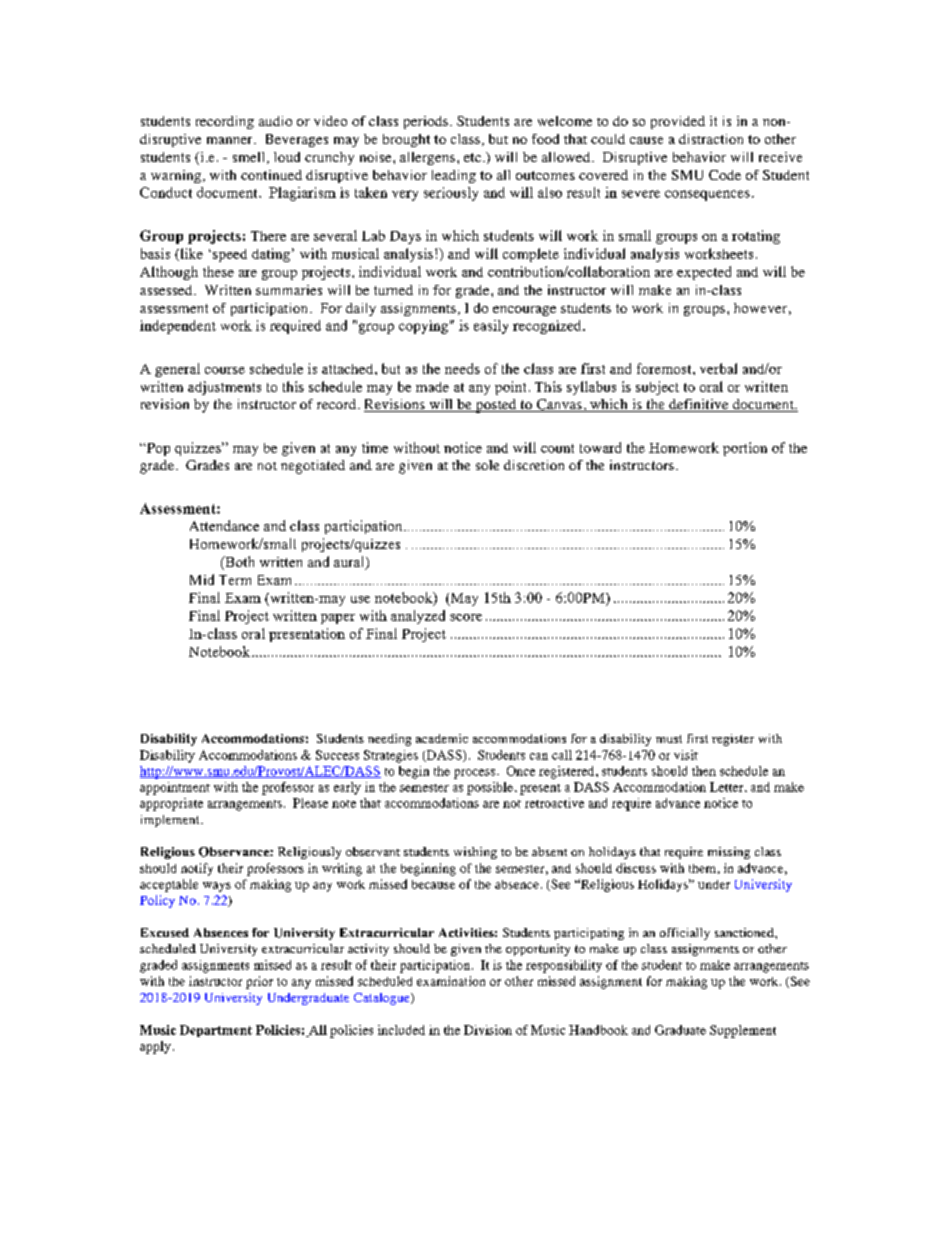 Image resolution: width=952 pixels, height=1233 pixels. Describe the element at coordinates (442, 738) in the document. I see `academic` at that location.
